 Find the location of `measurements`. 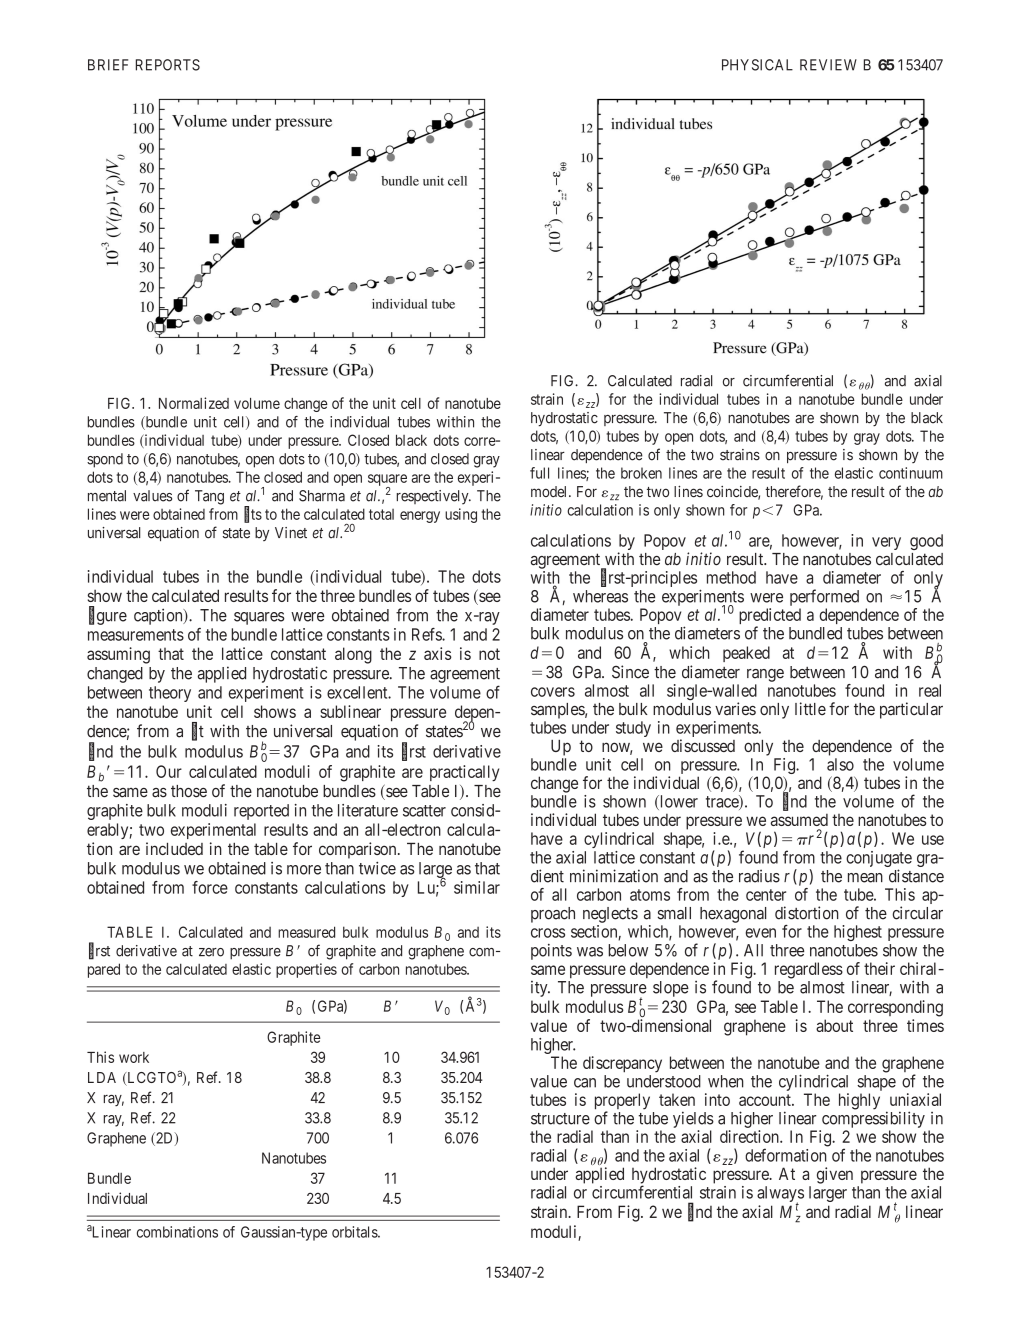

measurements is located at coordinates (136, 635).
